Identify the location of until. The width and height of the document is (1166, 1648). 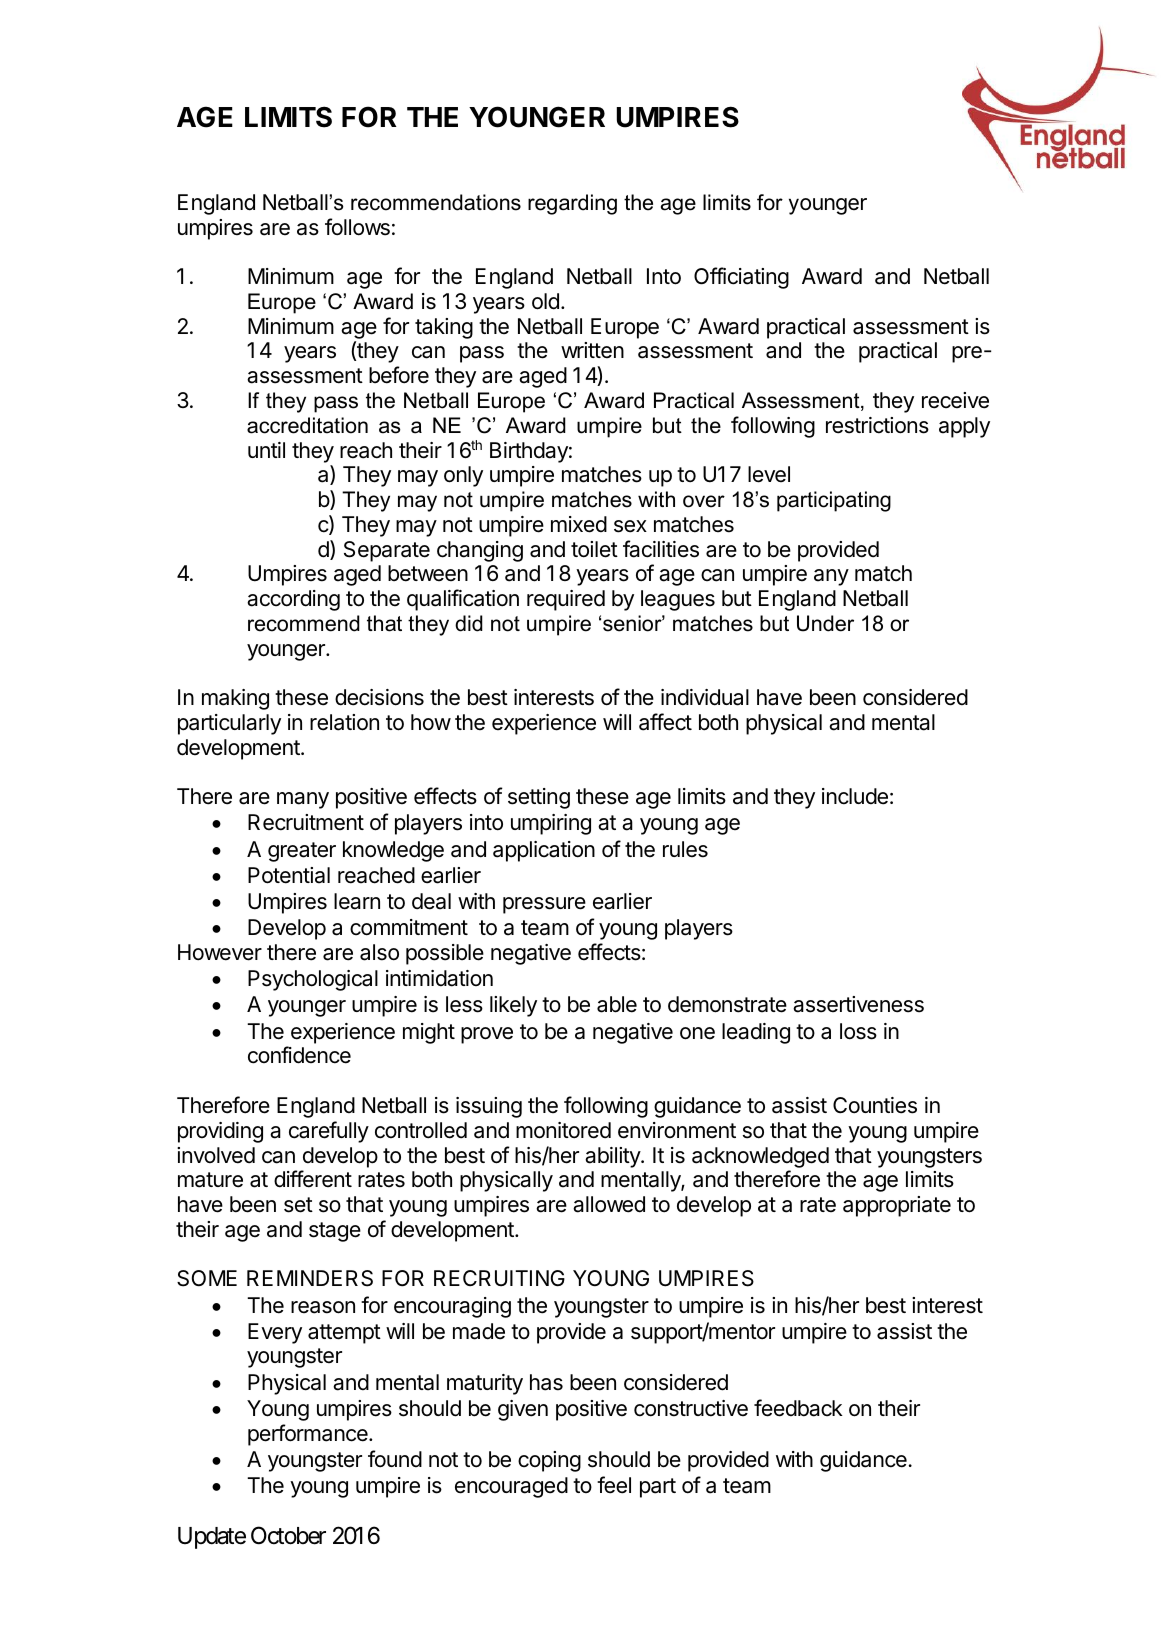
(266, 450).
